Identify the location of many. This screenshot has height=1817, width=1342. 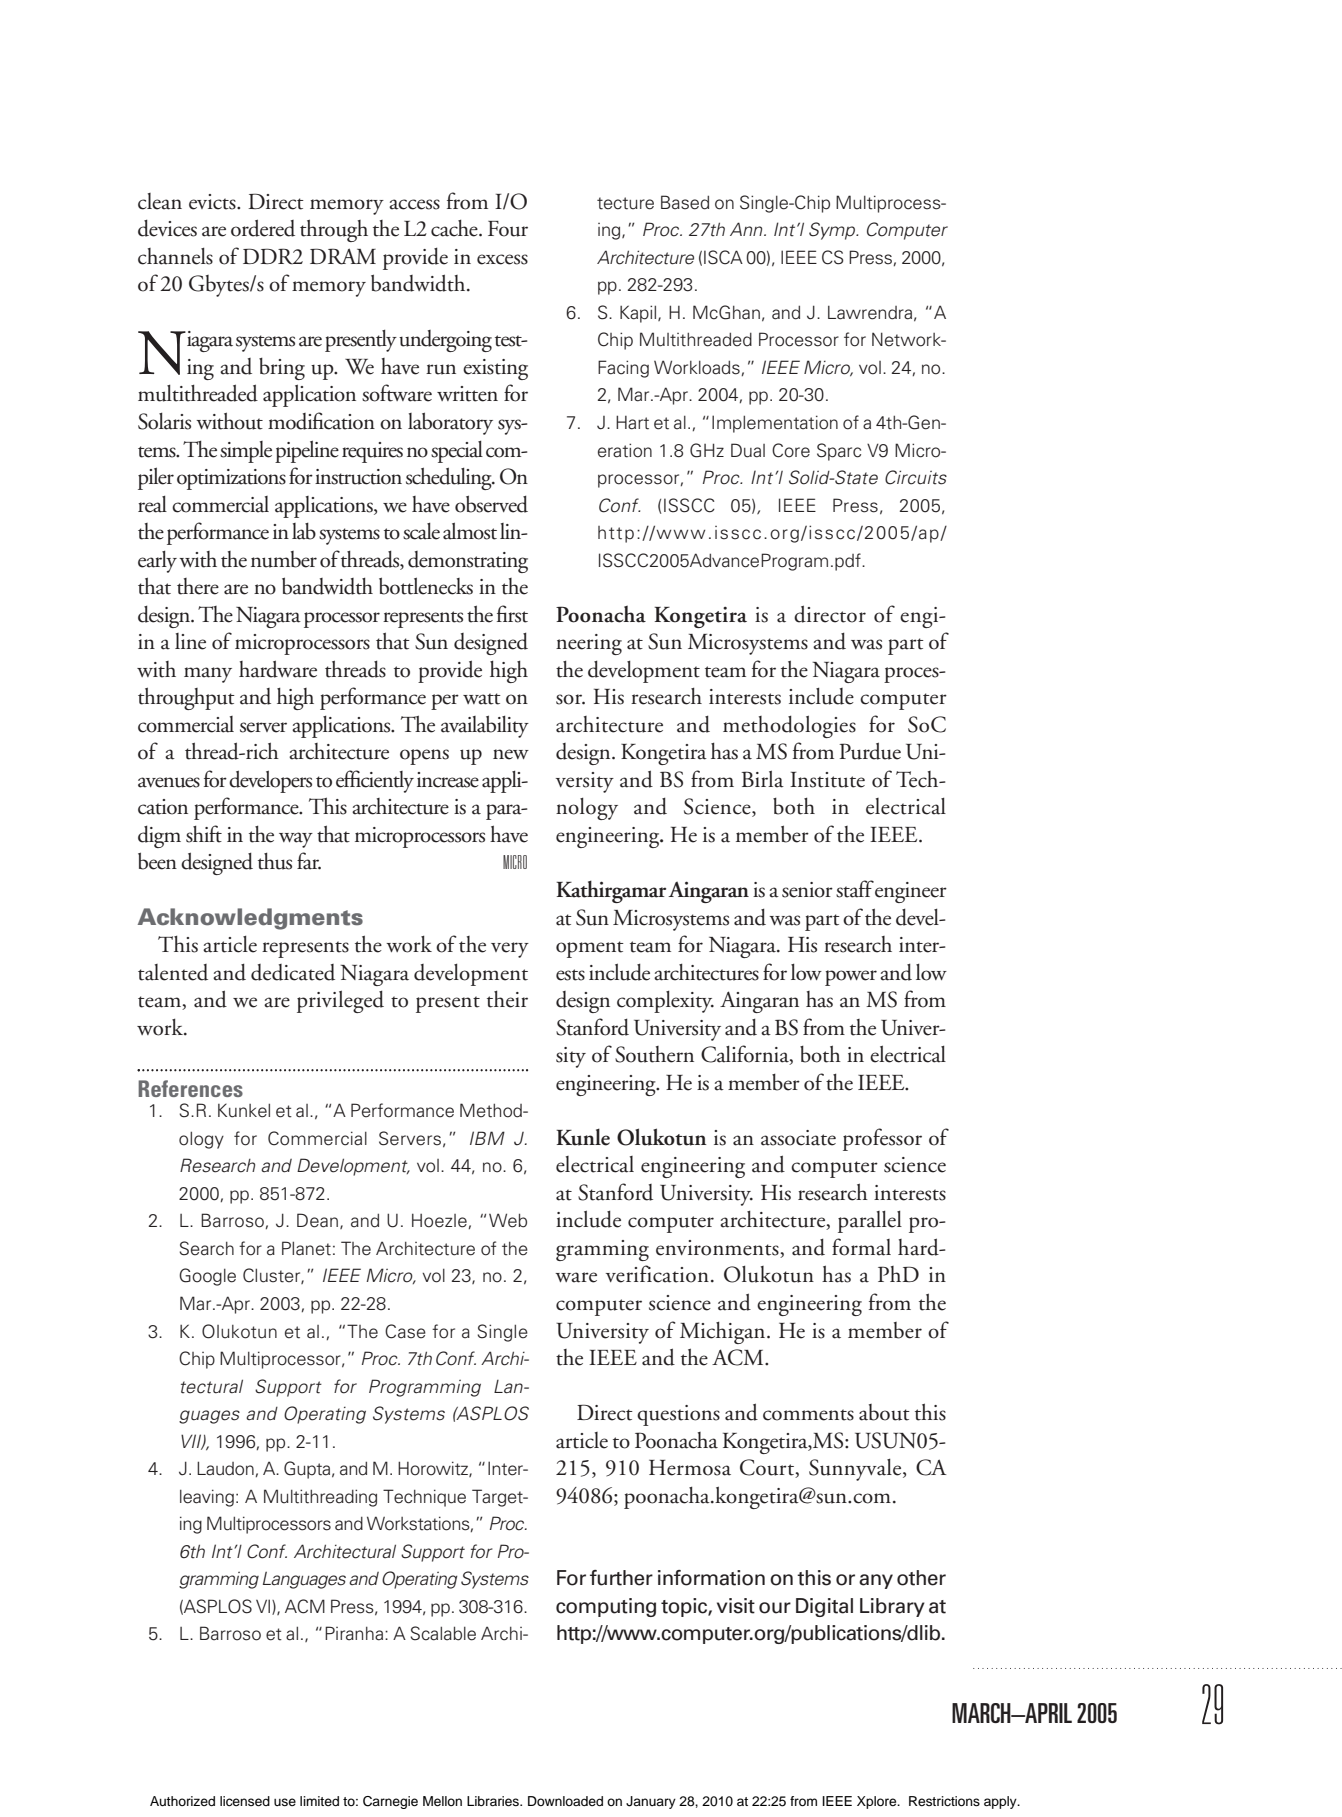
(208, 675).
